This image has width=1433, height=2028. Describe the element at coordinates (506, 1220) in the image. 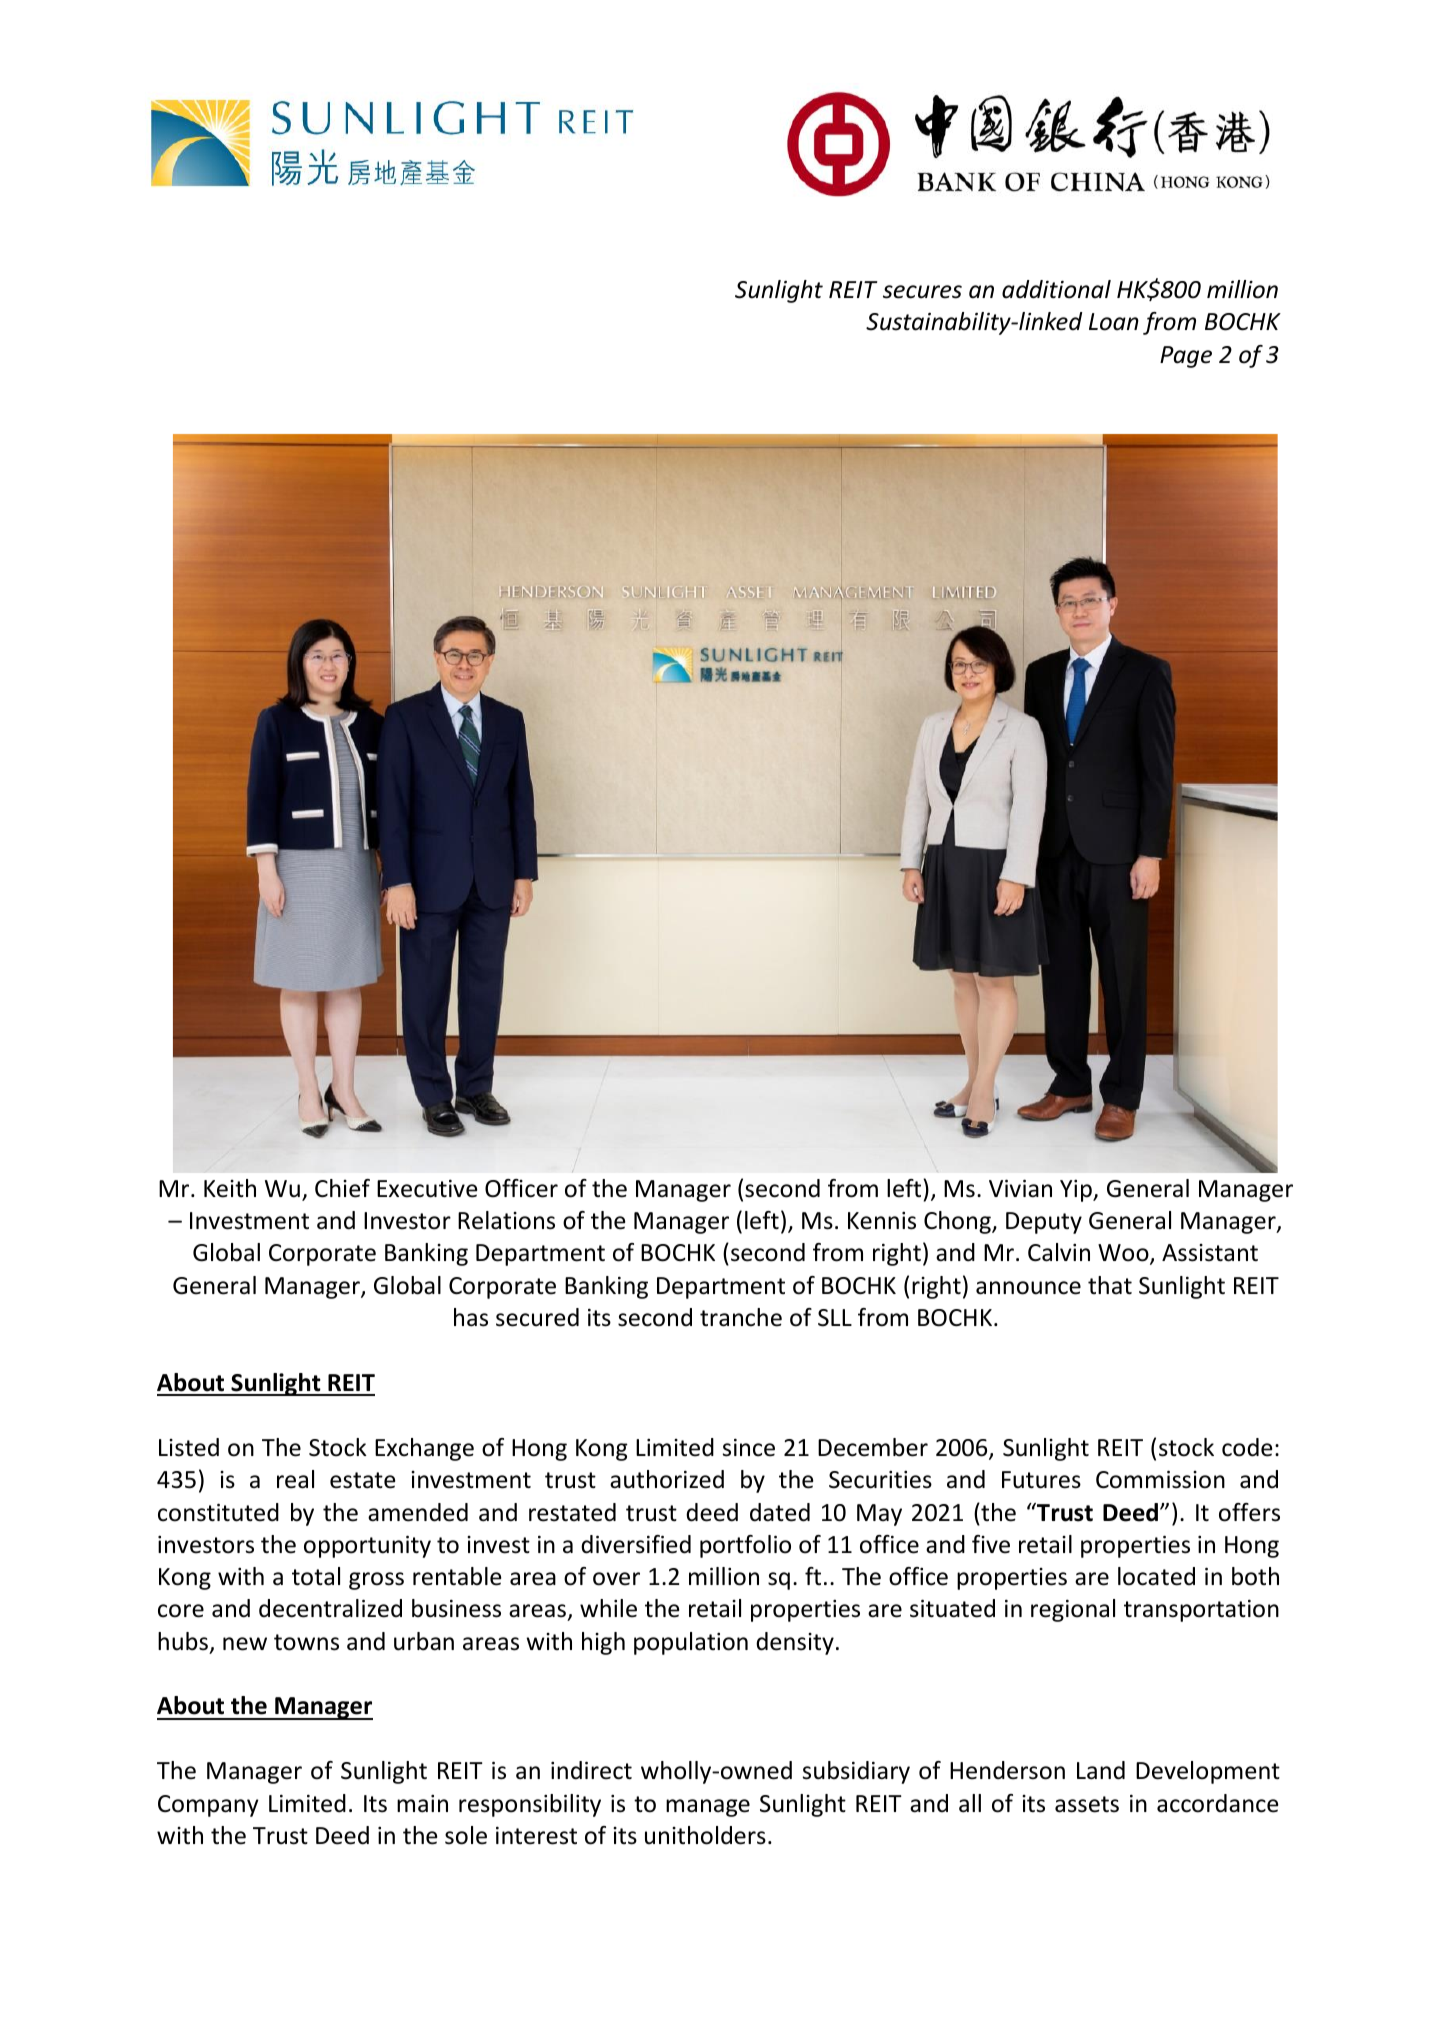

I see `Relations` at that location.
